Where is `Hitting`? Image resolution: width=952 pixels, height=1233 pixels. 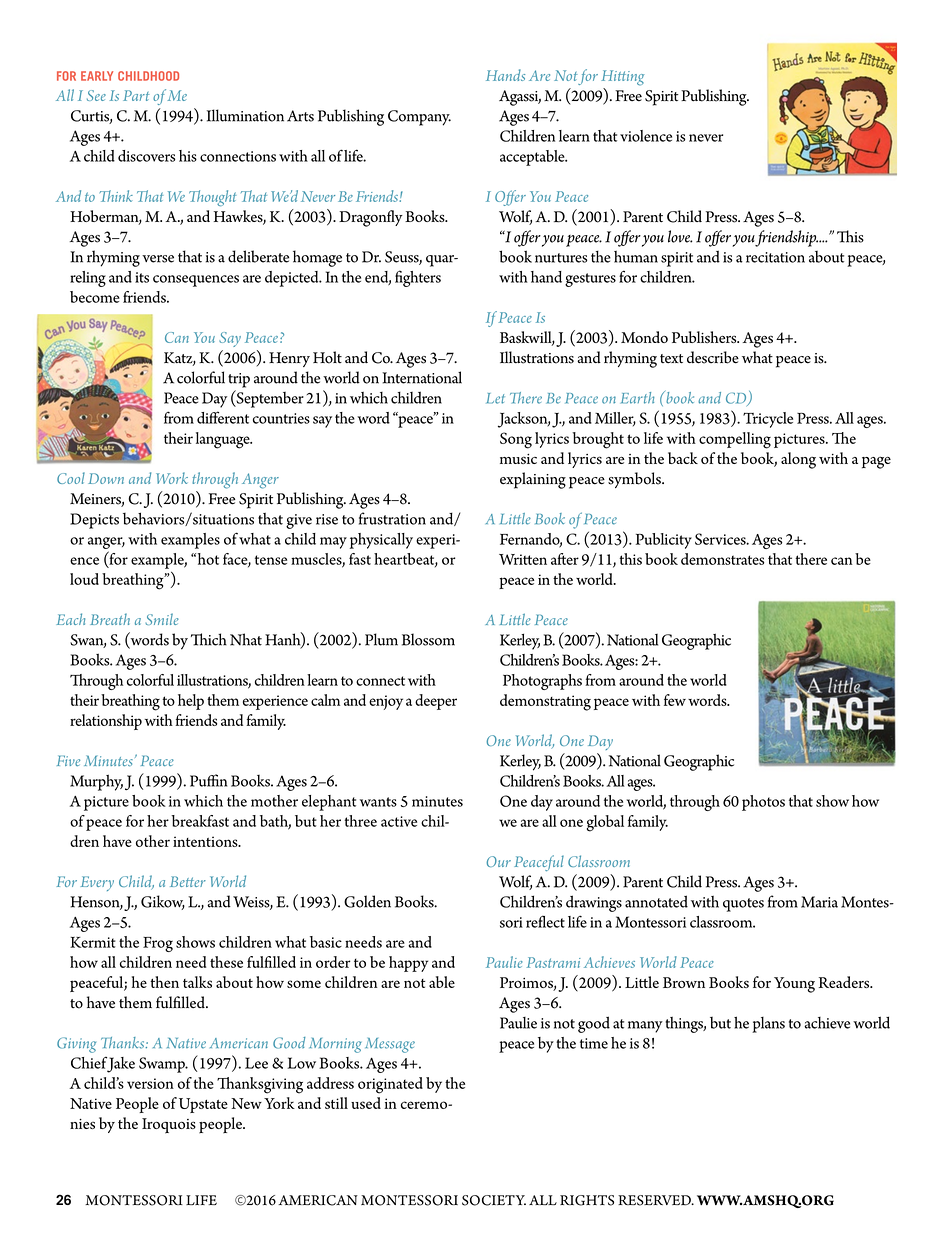
Hitting is located at coordinates (622, 78).
